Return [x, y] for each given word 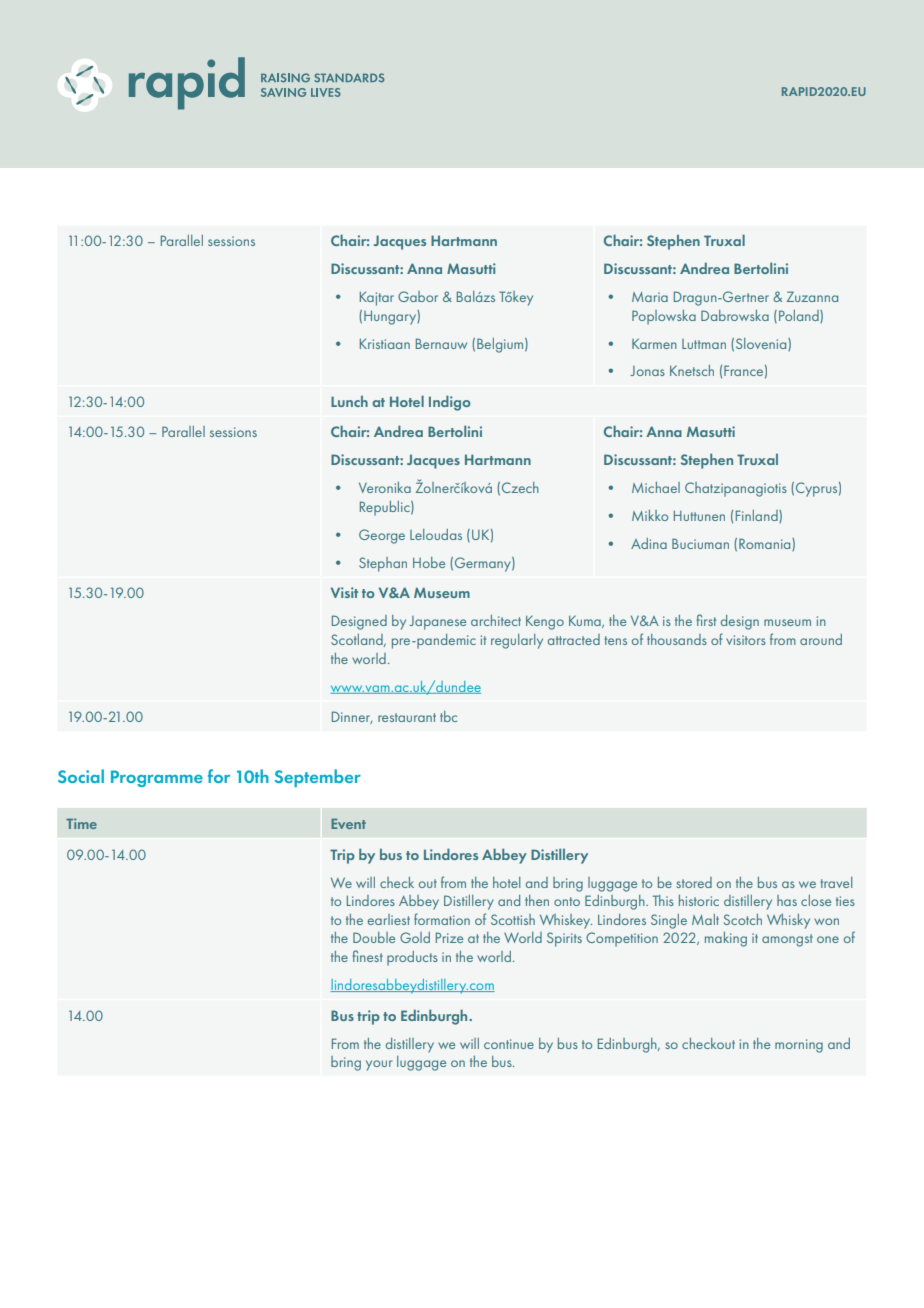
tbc [448, 716]
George [382, 536]
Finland [758, 516]
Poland [800, 316]
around [821, 639]
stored [694, 882]
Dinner [352, 717]
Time [81, 823]
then [537, 900]
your [379, 1065]
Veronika [385, 487]
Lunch [349, 401]
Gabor [418, 296]
